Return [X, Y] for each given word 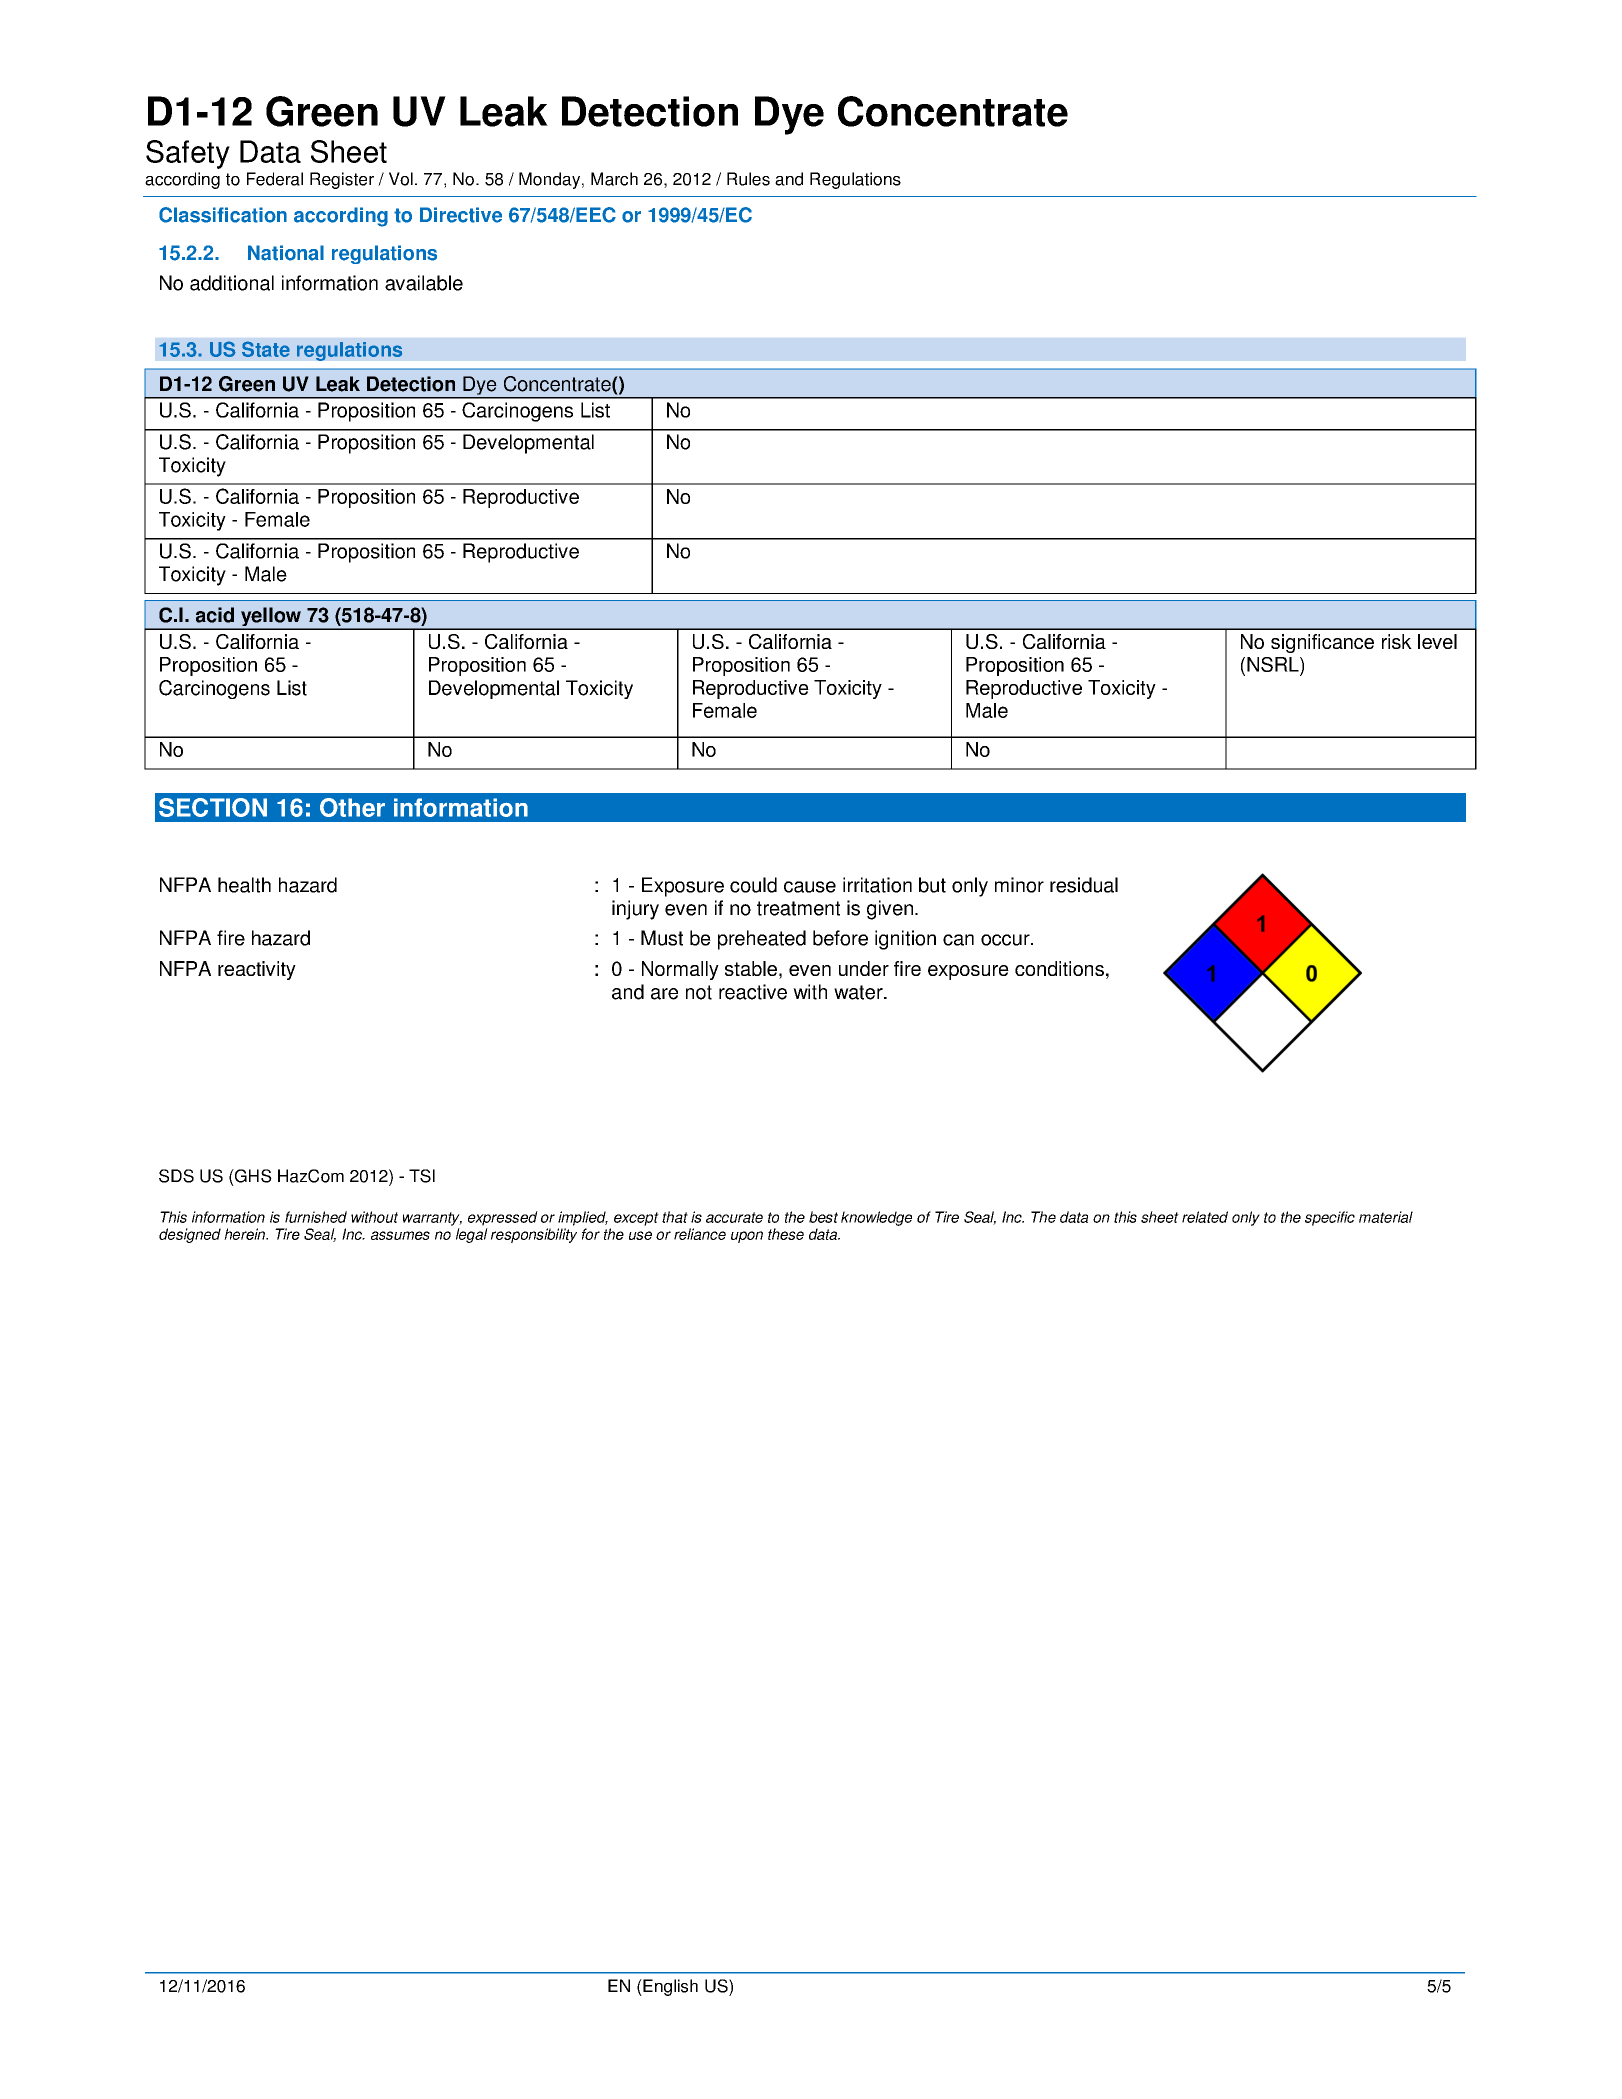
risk [1397, 641]
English [669, 1987]
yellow [270, 618]
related [1205, 1217]
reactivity [257, 970]
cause [810, 887]
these [786, 1234]
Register [342, 180]
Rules [748, 179]
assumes [400, 1235]
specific [1330, 1218]
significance [1322, 643]
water [859, 992]
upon [747, 1237]
